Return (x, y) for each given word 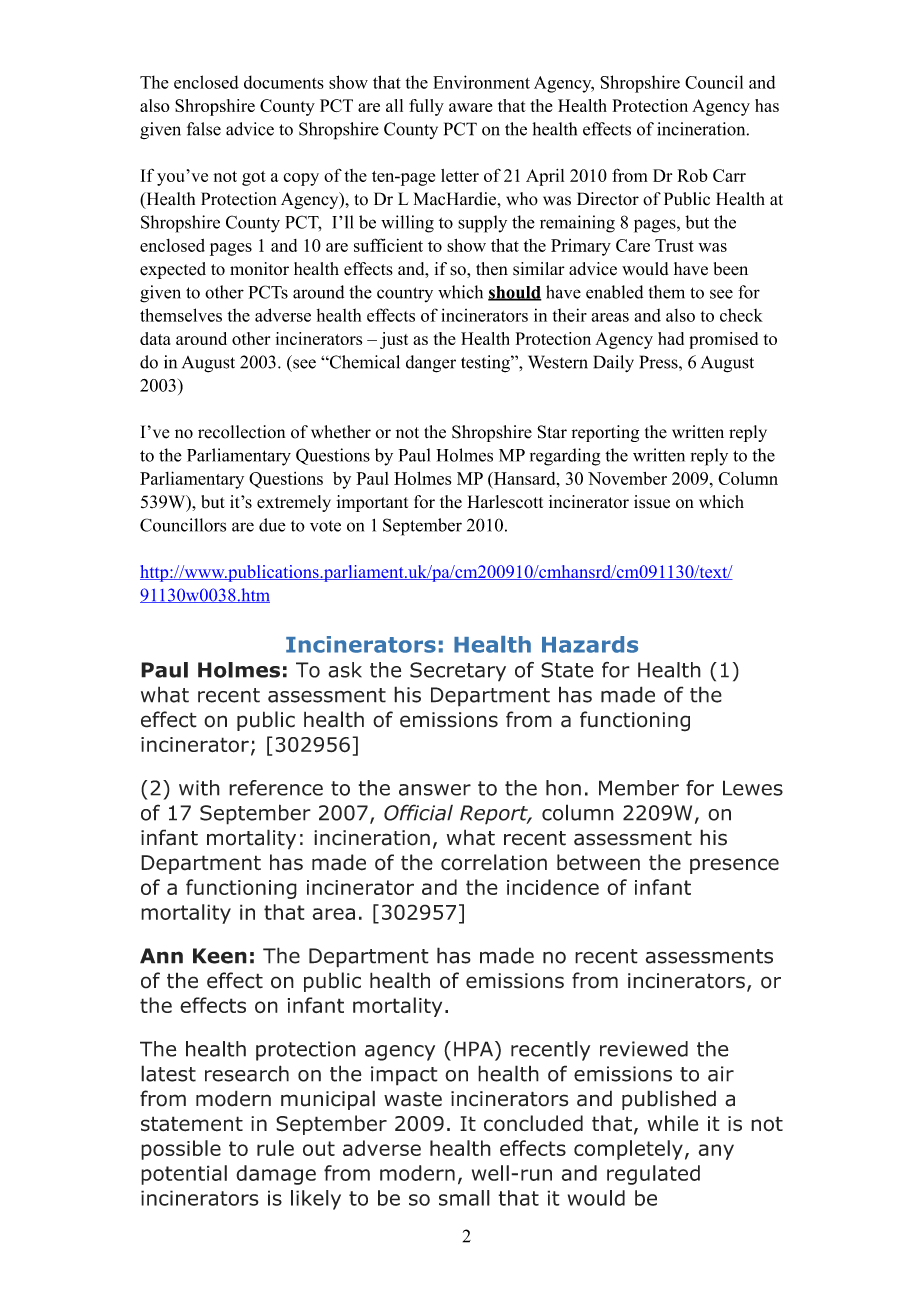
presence (734, 866)
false (204, 129)
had (671, 338)
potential (184, 1175)
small (464, 1198)
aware (470, 107)
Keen (220, 956)
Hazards (590, 644)
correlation (494, 862)
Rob (693, 175)
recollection (241, 432)
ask (345, 670)
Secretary (458, 672)
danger (431, 364)
